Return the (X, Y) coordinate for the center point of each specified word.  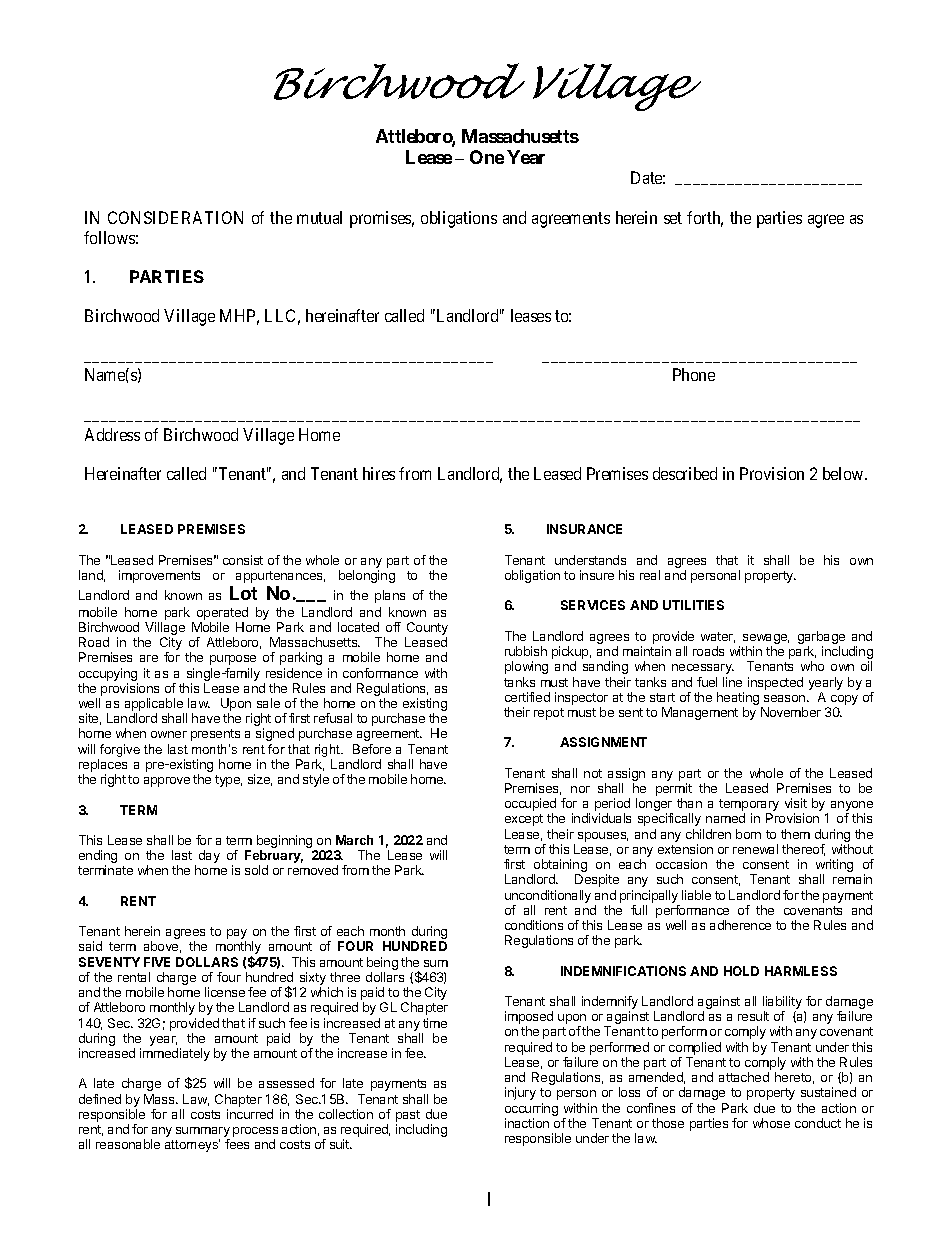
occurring (531, 1109)
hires (379, 473)
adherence (740, 925)
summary (203, 1133)
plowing (526, 667)
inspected (775, 683)
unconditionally (548, 896)
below (844, 473)
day (209, 856)
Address (112, 434)
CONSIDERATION (175, 217)
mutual (319, 217)
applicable (154, 706)
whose (771, 1123)
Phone (694, 374)
